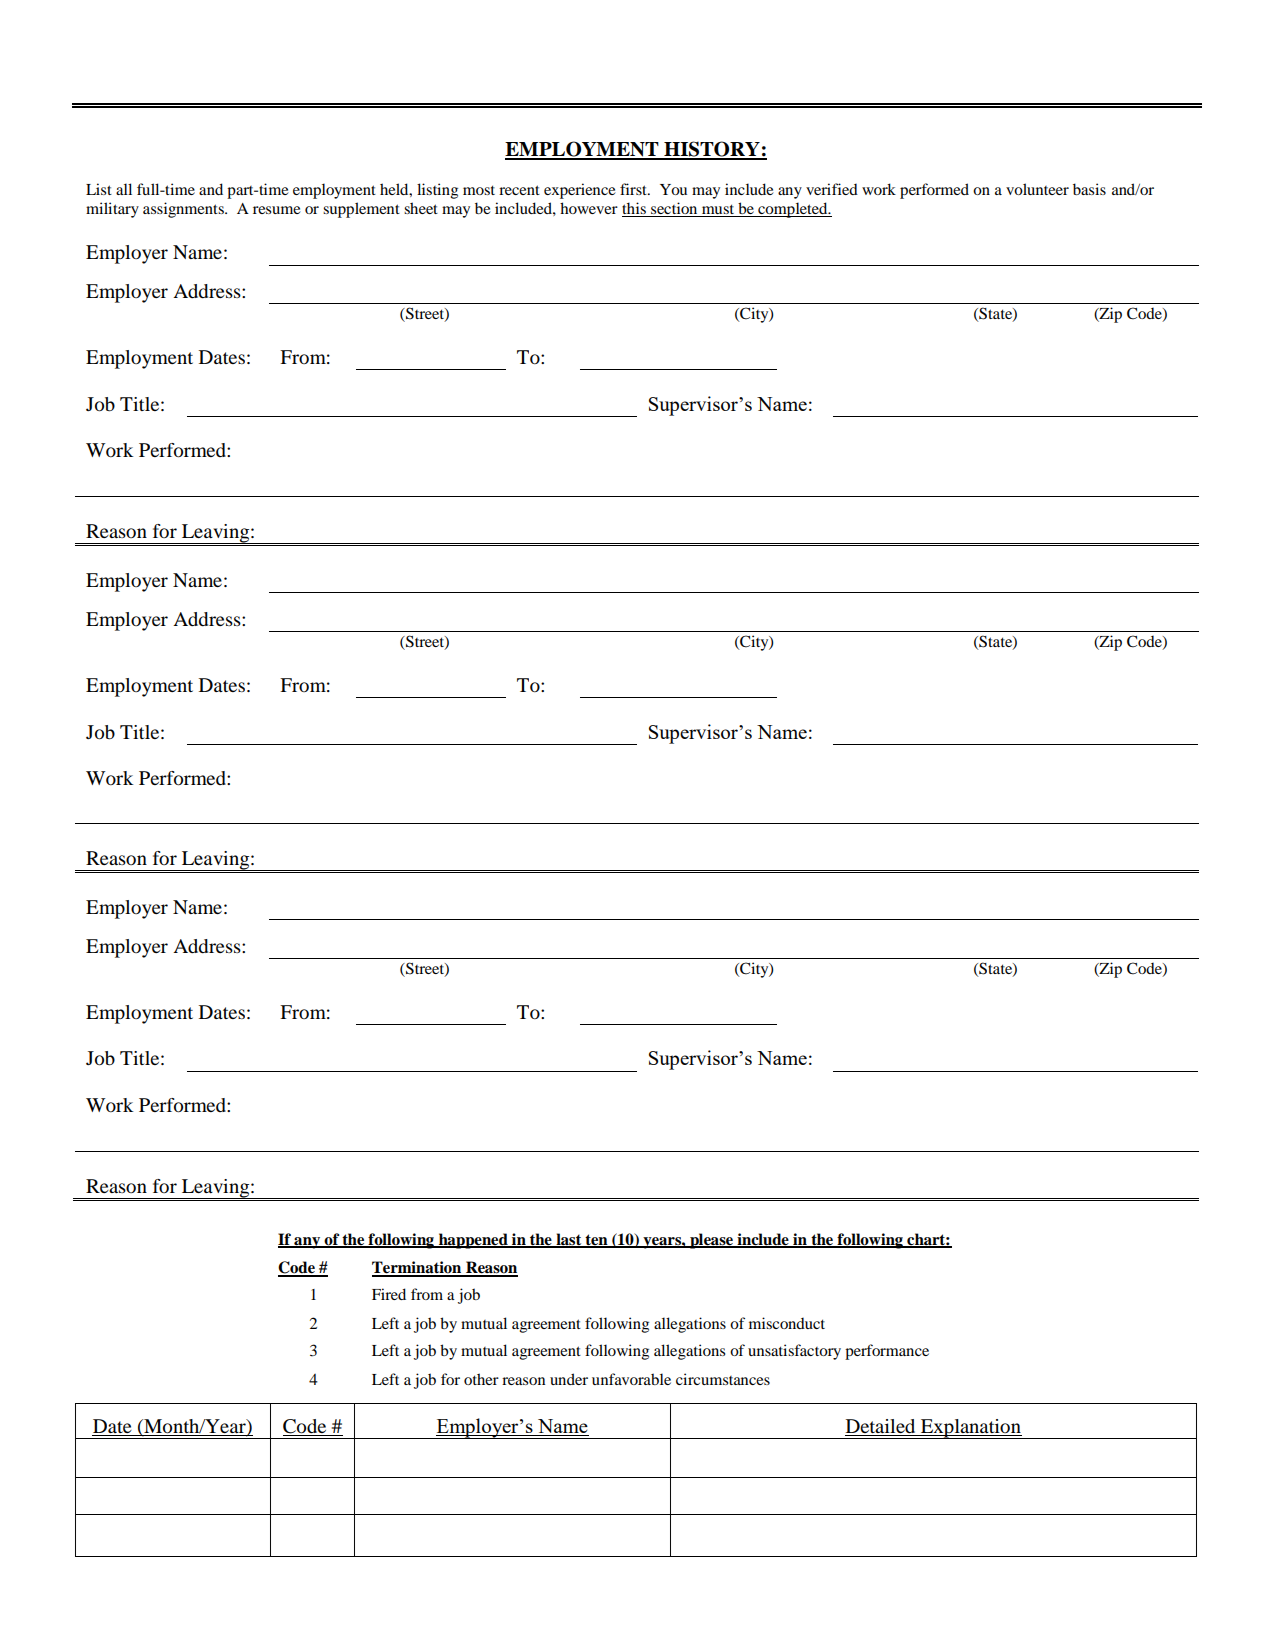 The height and width of the screenshot is (1647, 1273). What do you see at coordinates (631, 1379) in the screenshot?
I see `unfavorable` at bounding box center [631, 1379].
